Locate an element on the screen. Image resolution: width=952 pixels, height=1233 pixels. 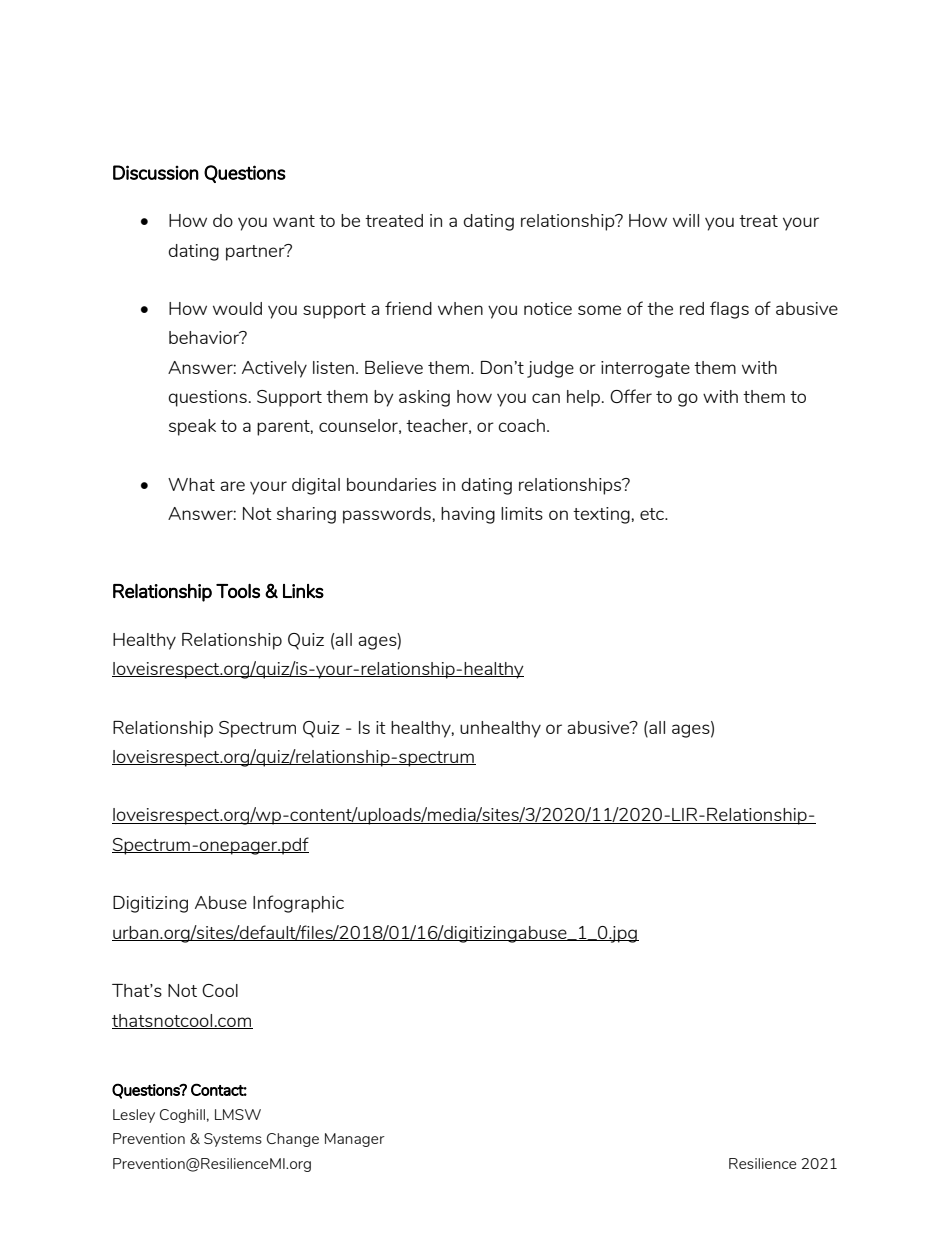
friend is located at coordinates (408, 308).
